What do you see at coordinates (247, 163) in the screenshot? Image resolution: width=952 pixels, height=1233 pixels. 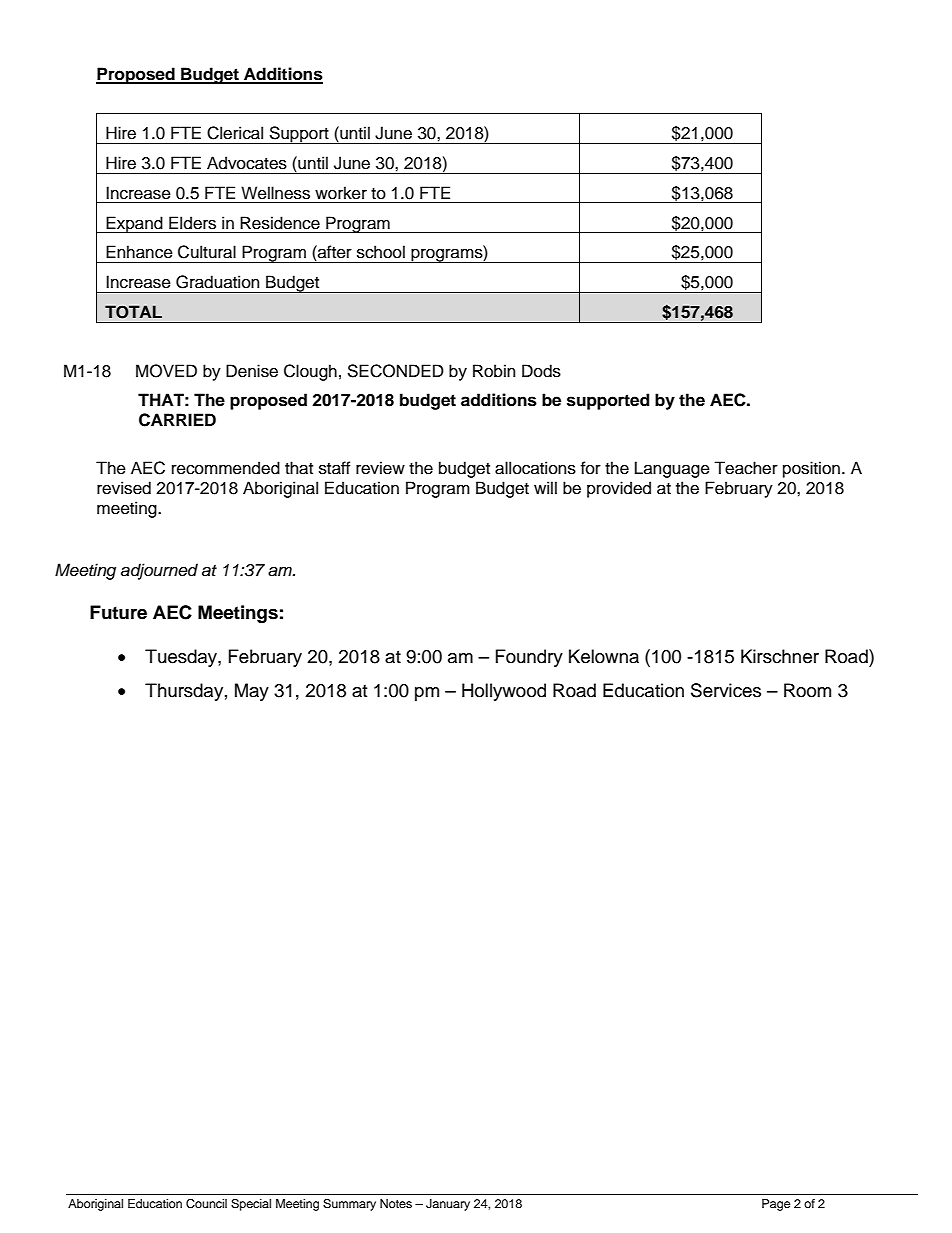 I see `Advocates` at bounding box center [247, 163].
